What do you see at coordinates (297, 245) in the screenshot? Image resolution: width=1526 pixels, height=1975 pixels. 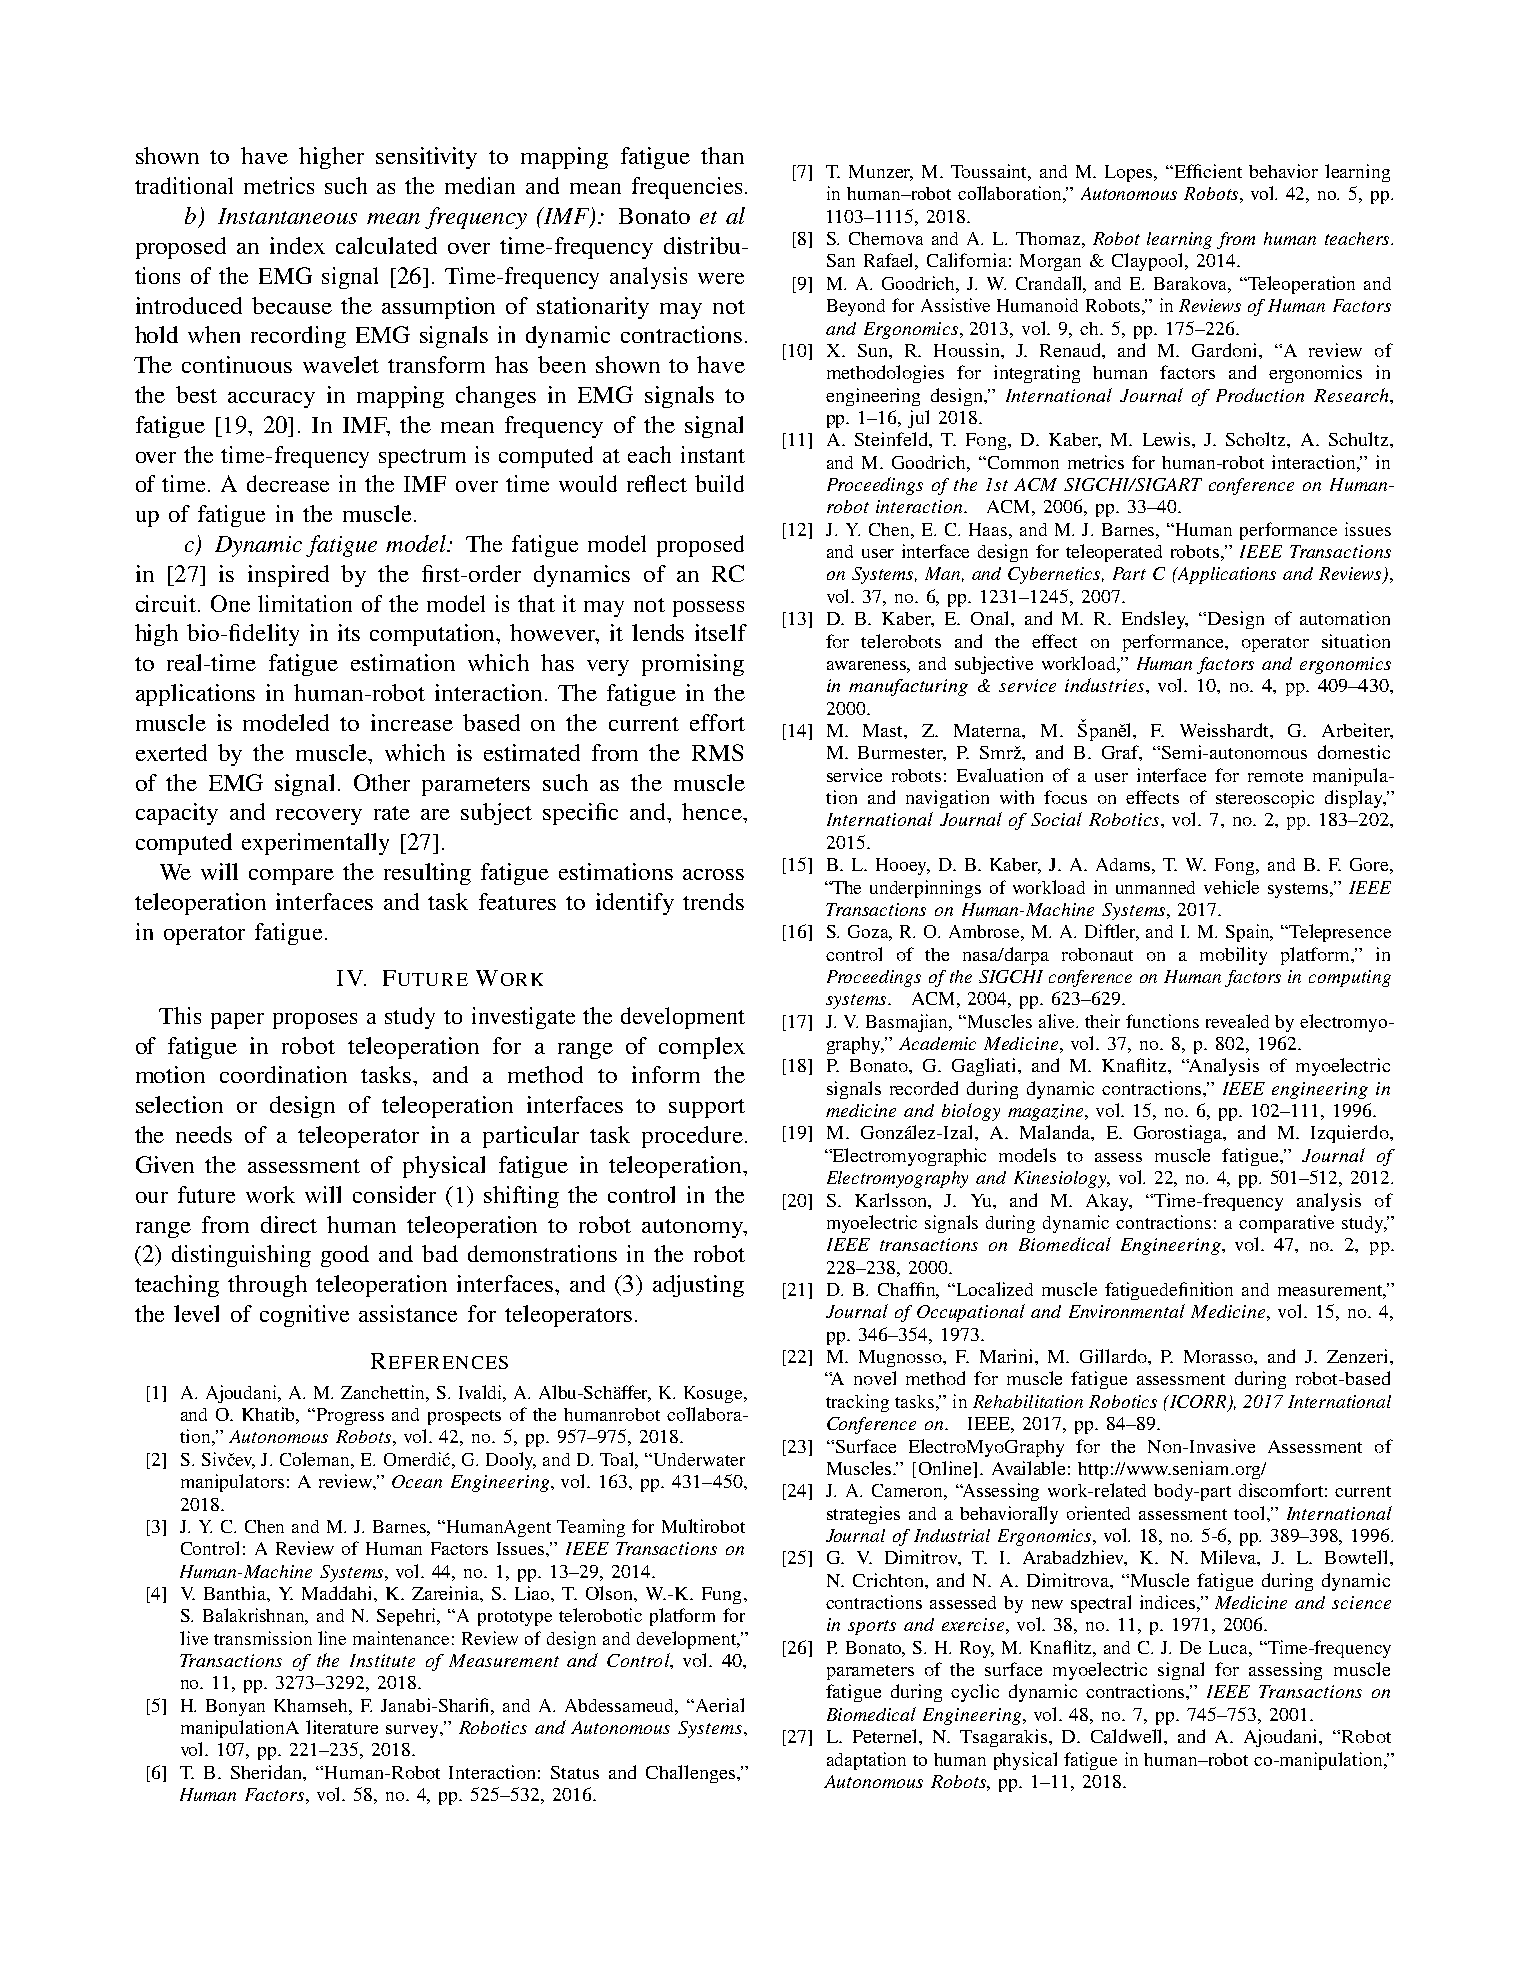 I see `index` at bounding box center [297, 245].
